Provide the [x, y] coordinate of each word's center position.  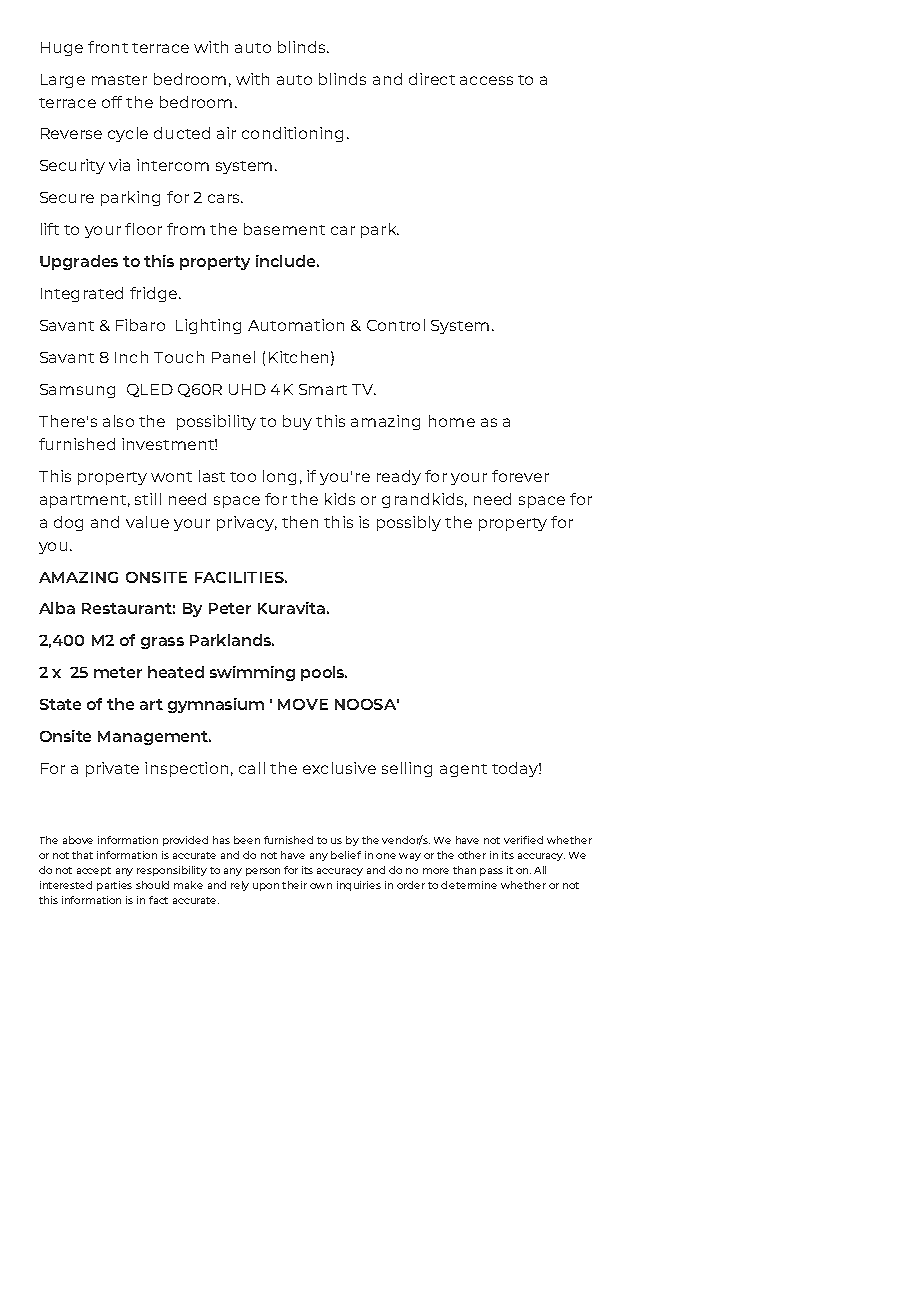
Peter [230, 608]
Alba [57, 608]
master [119, 80]
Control [396, 325]
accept [94, 871]
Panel [233, 357]
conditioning [292, 134]
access [486, 80]
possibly [409, 523]
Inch [131, 357]
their [294, 885]
